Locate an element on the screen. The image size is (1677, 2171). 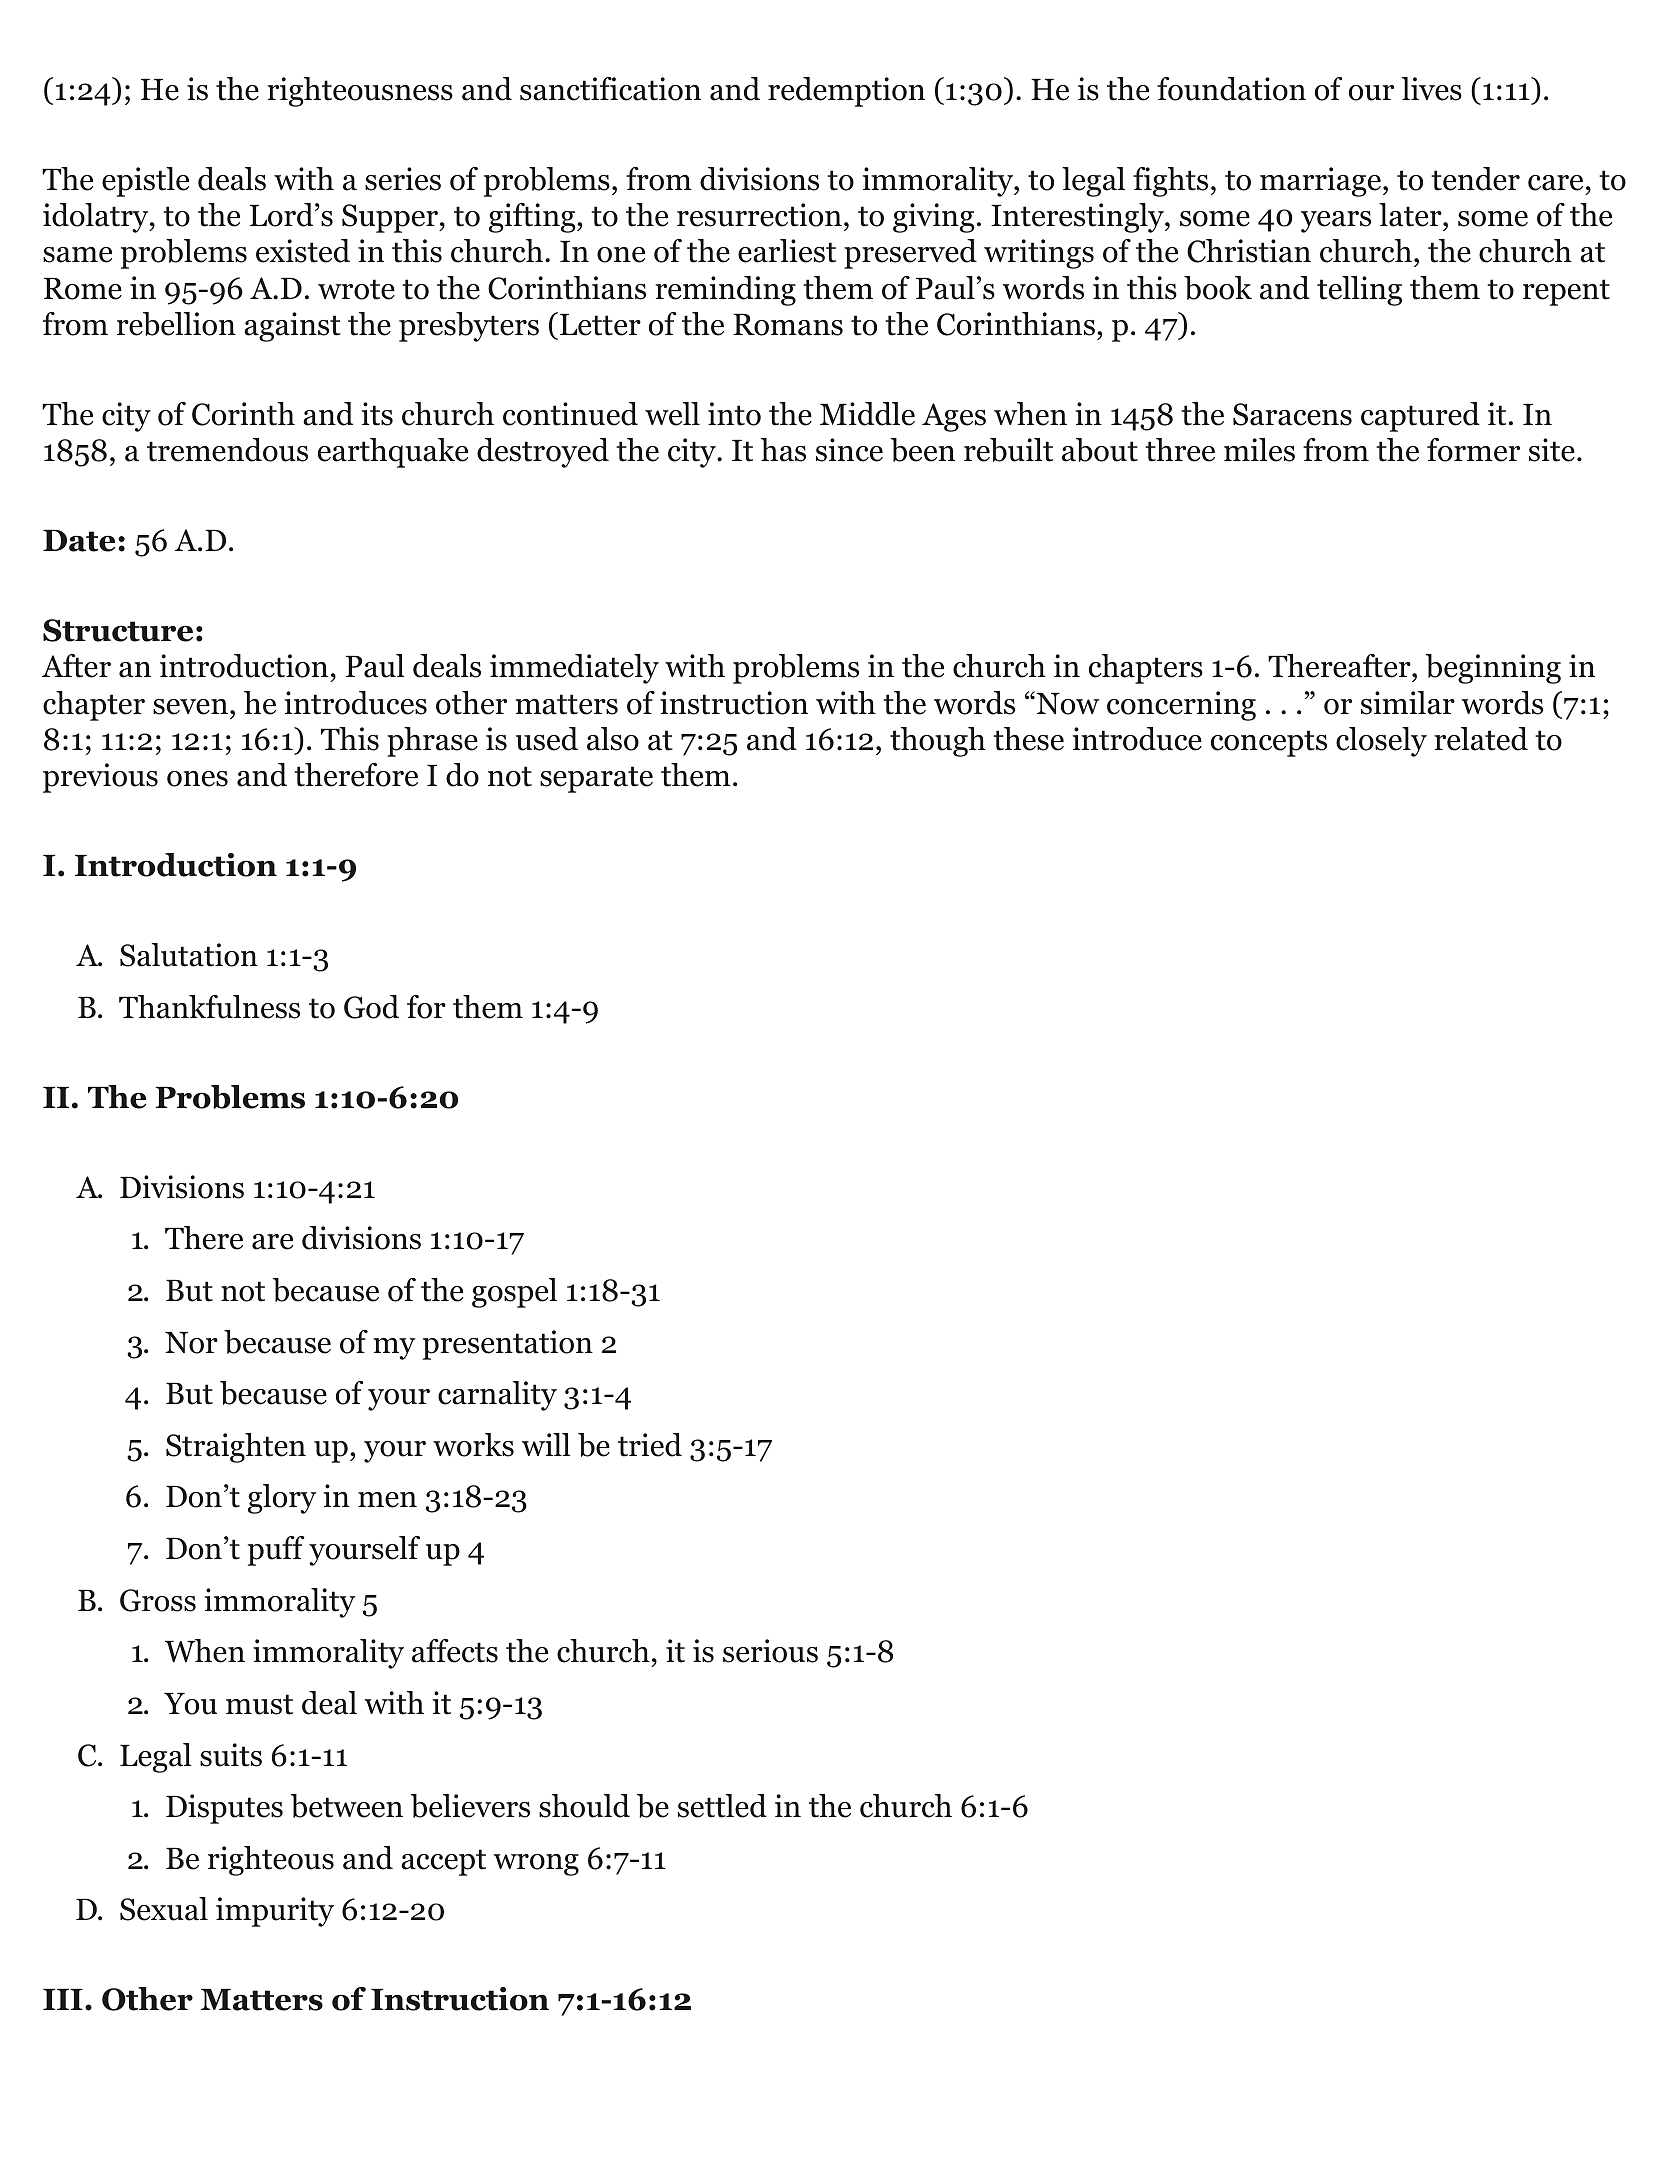
ones is located at coordinates (197, 779).
